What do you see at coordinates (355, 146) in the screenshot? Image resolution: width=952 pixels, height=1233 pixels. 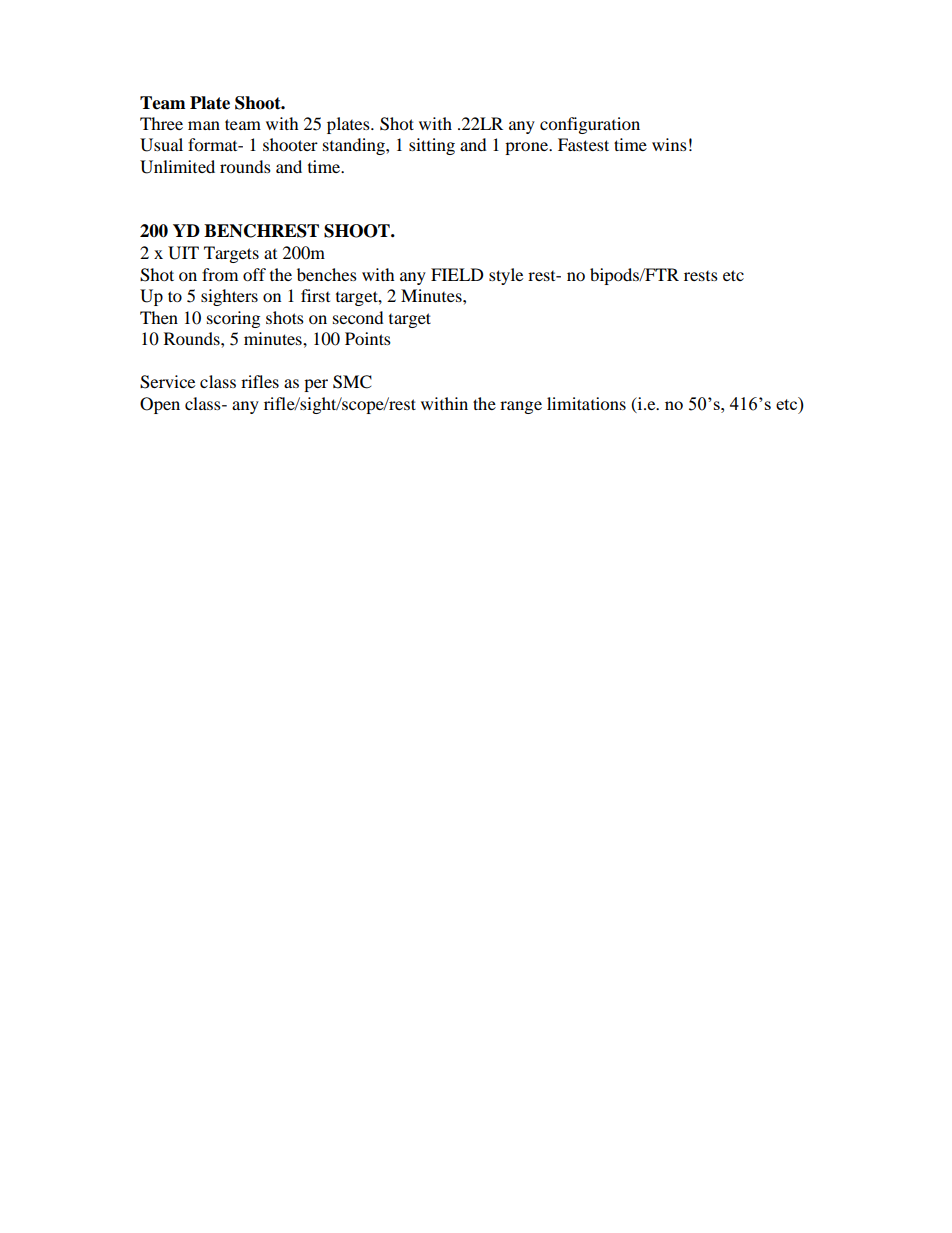 I see `standing` at bounding box center [355, 146].
